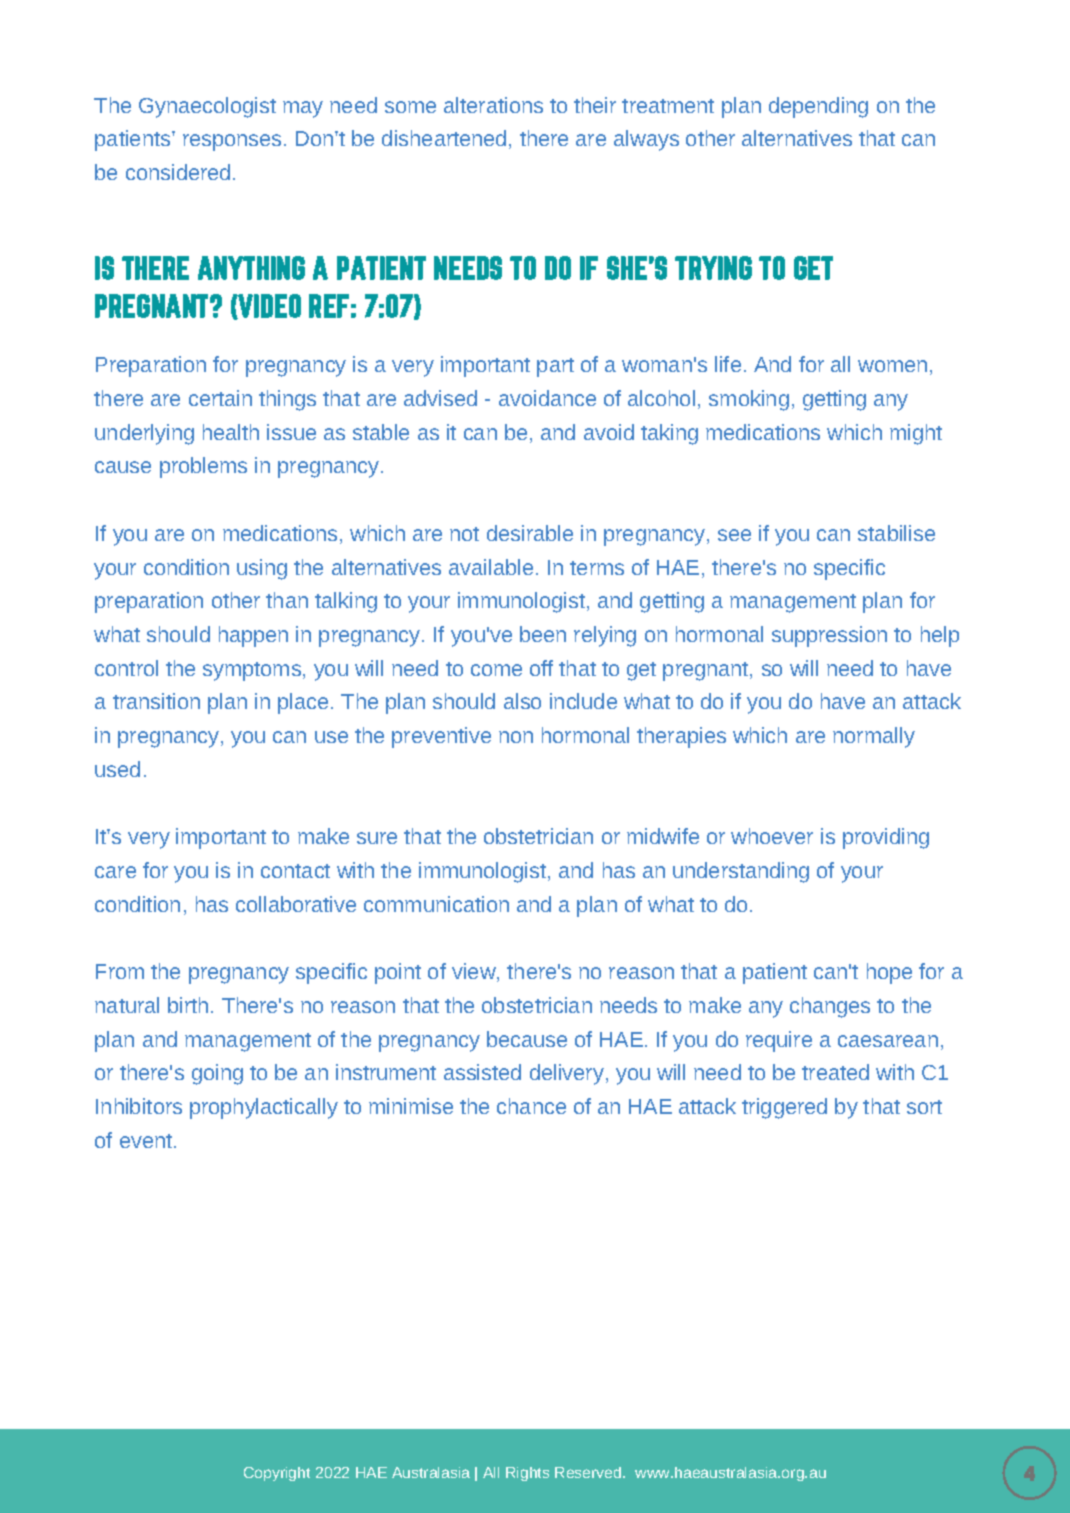 This image has width=1070, height=1513. Describe the element at coordinates (818, 107) in the image. I see `depending` at that location.
